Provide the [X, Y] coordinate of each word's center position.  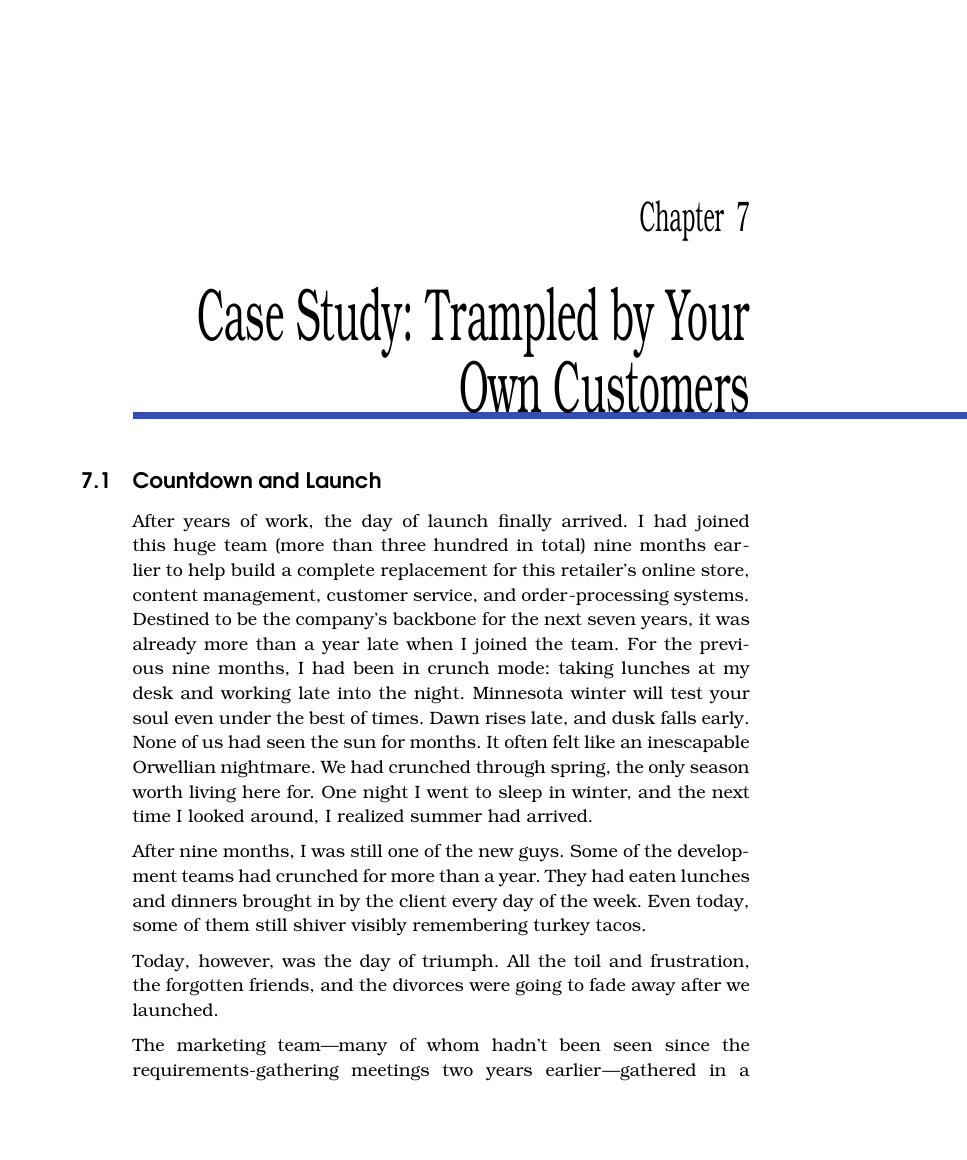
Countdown [192, 480]
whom [452, 1044]
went [447, 792]
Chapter [682, 220]
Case [240, 314]
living [212, 794]
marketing [221, 1047]
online [668, 569]
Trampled [511, 322]
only [667, 769]
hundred [471, 544]
